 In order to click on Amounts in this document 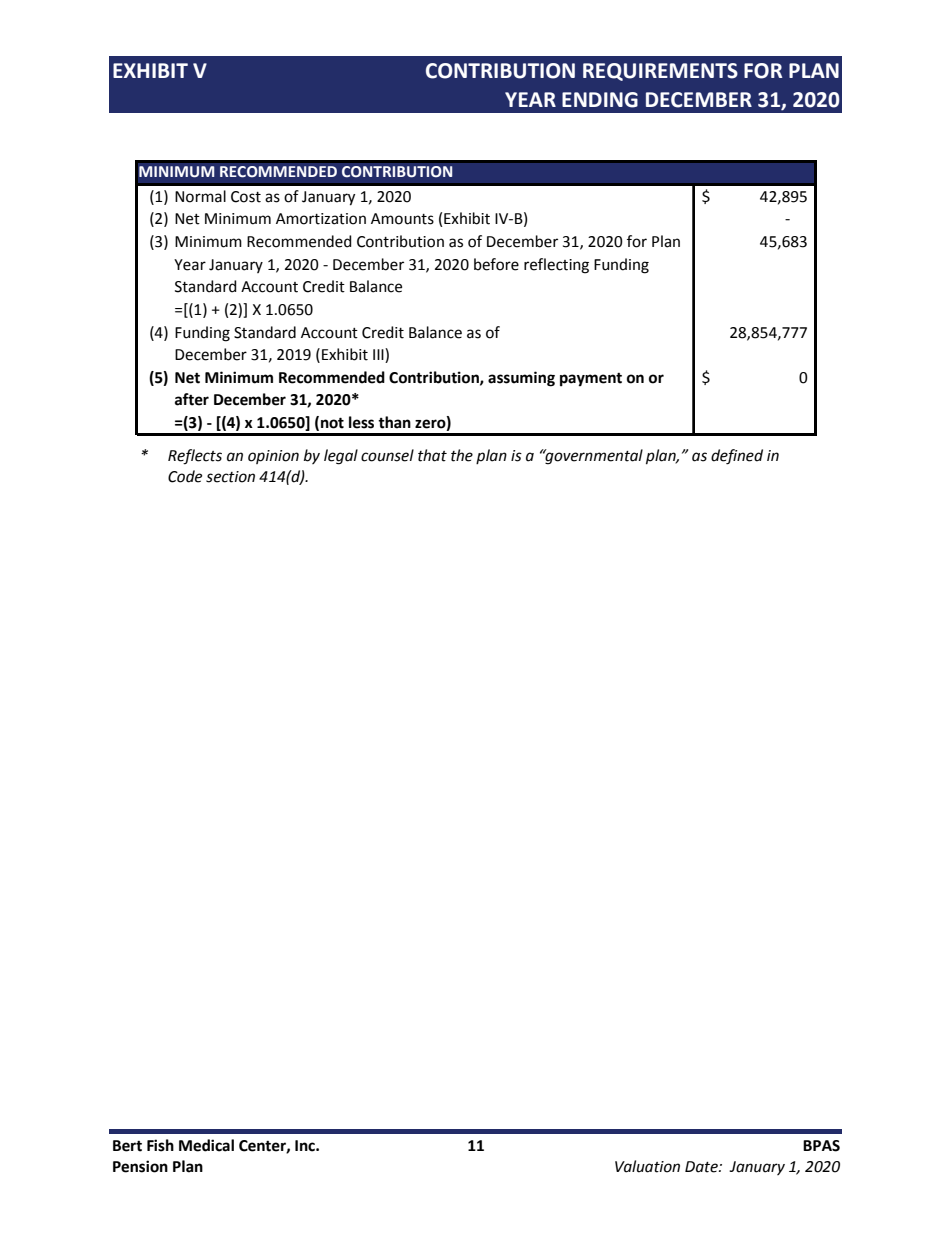, I will do `click(402, 219)`.
